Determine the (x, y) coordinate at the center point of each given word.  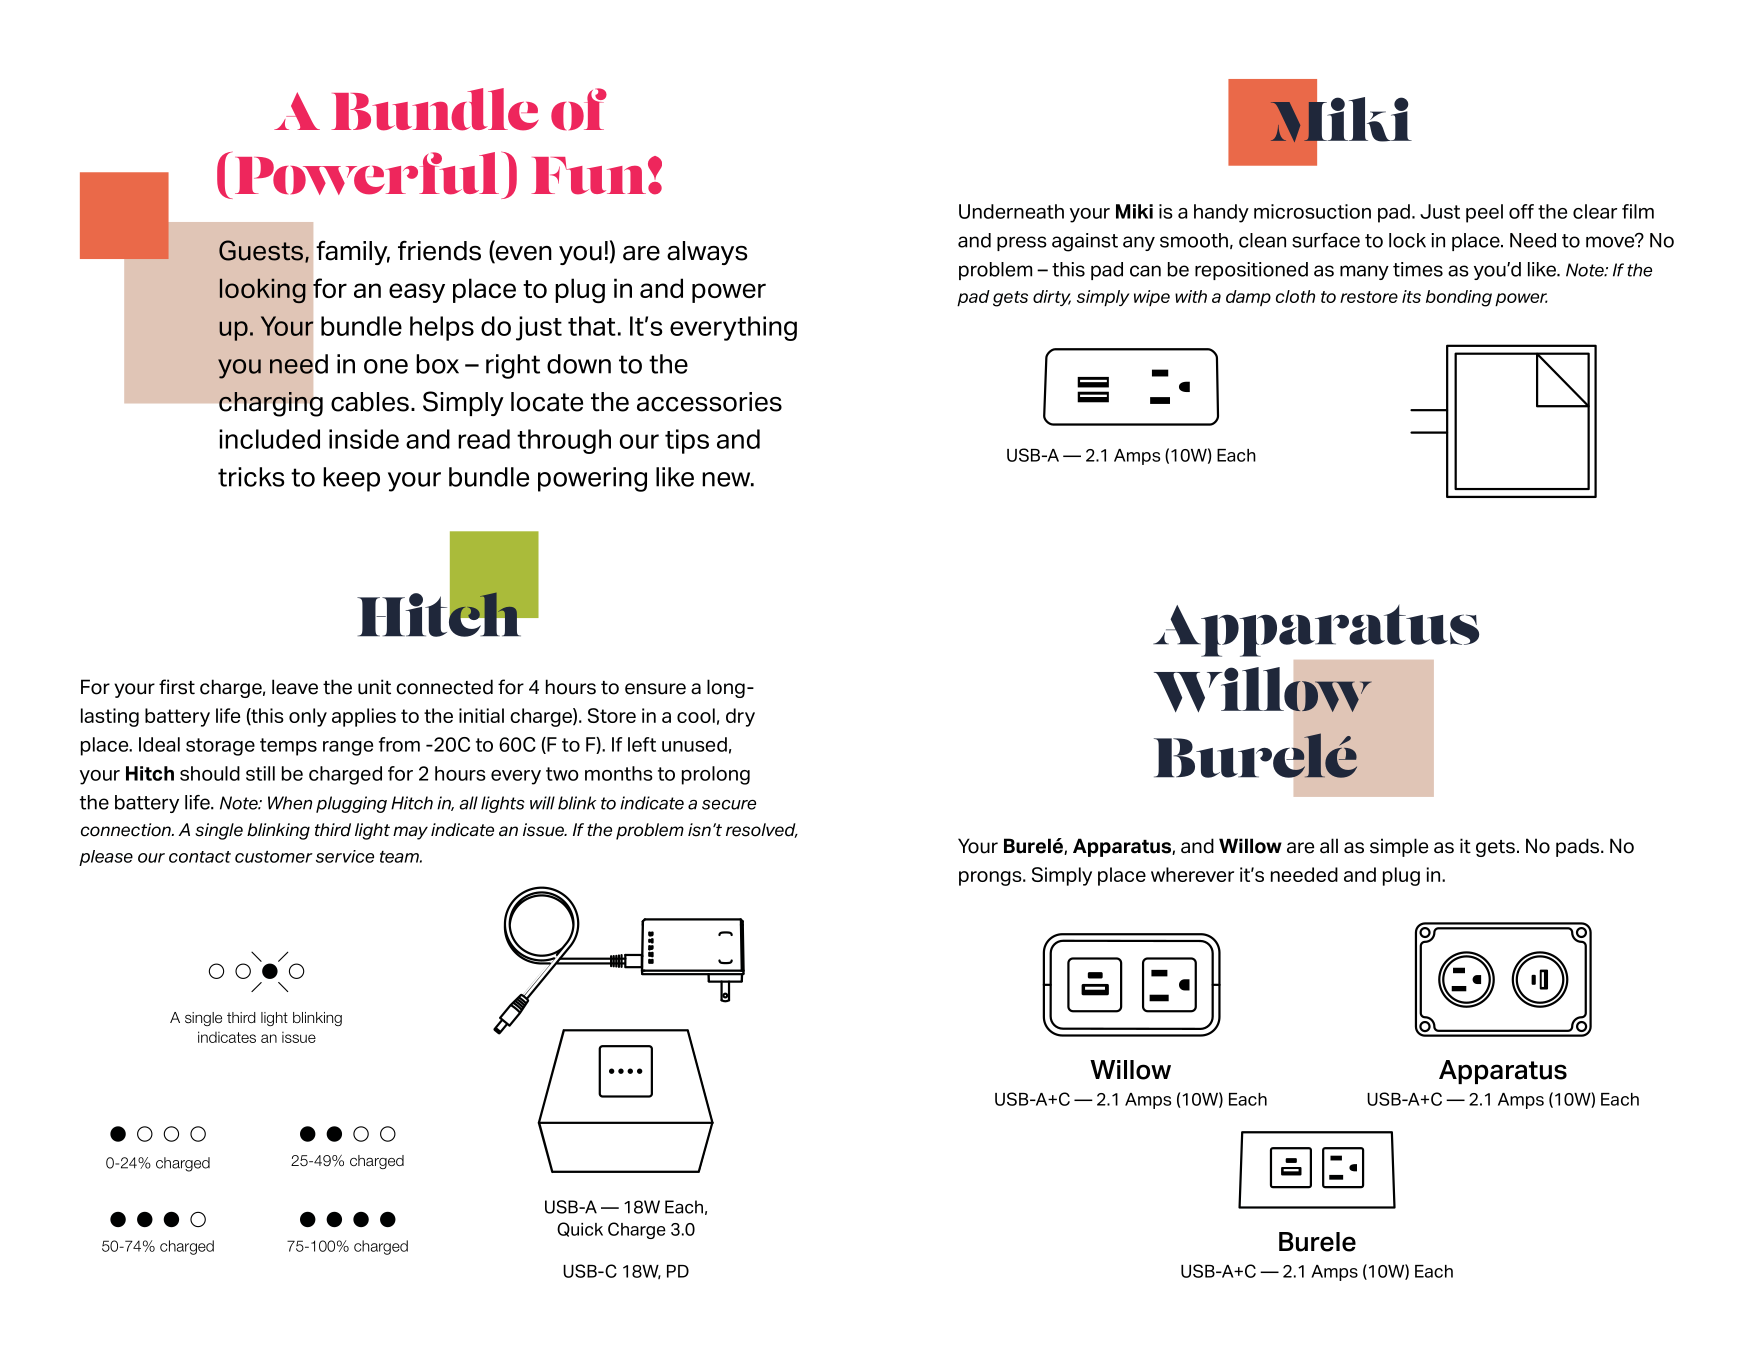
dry (740, 717)
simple (1399, 847)
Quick (580, 1229)
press (1022, 243)
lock (1407, 240)
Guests (262, 251)
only (308, 717)
